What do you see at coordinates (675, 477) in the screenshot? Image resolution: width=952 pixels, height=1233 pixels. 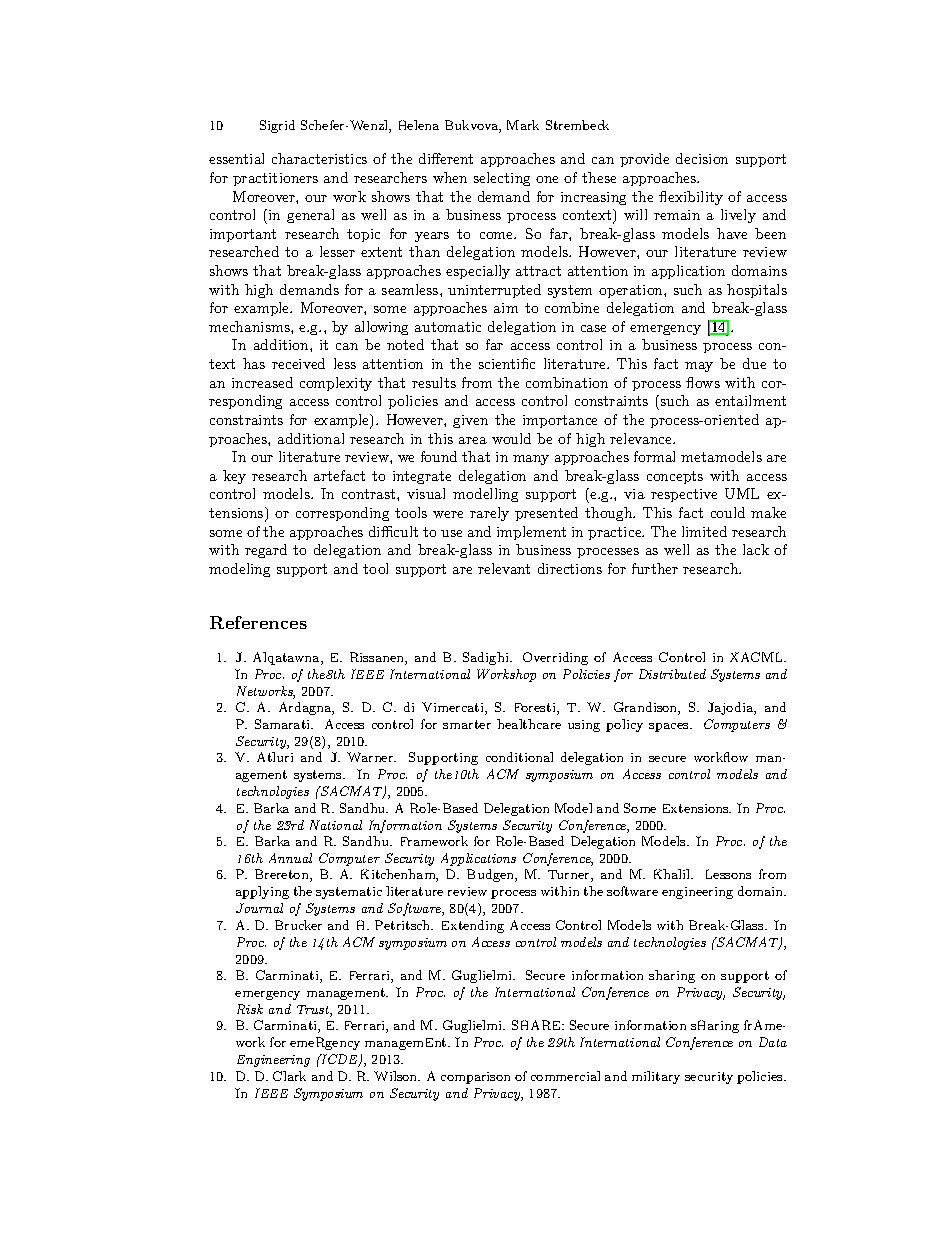 I see `concepts` at bounding box center [675, 477].
